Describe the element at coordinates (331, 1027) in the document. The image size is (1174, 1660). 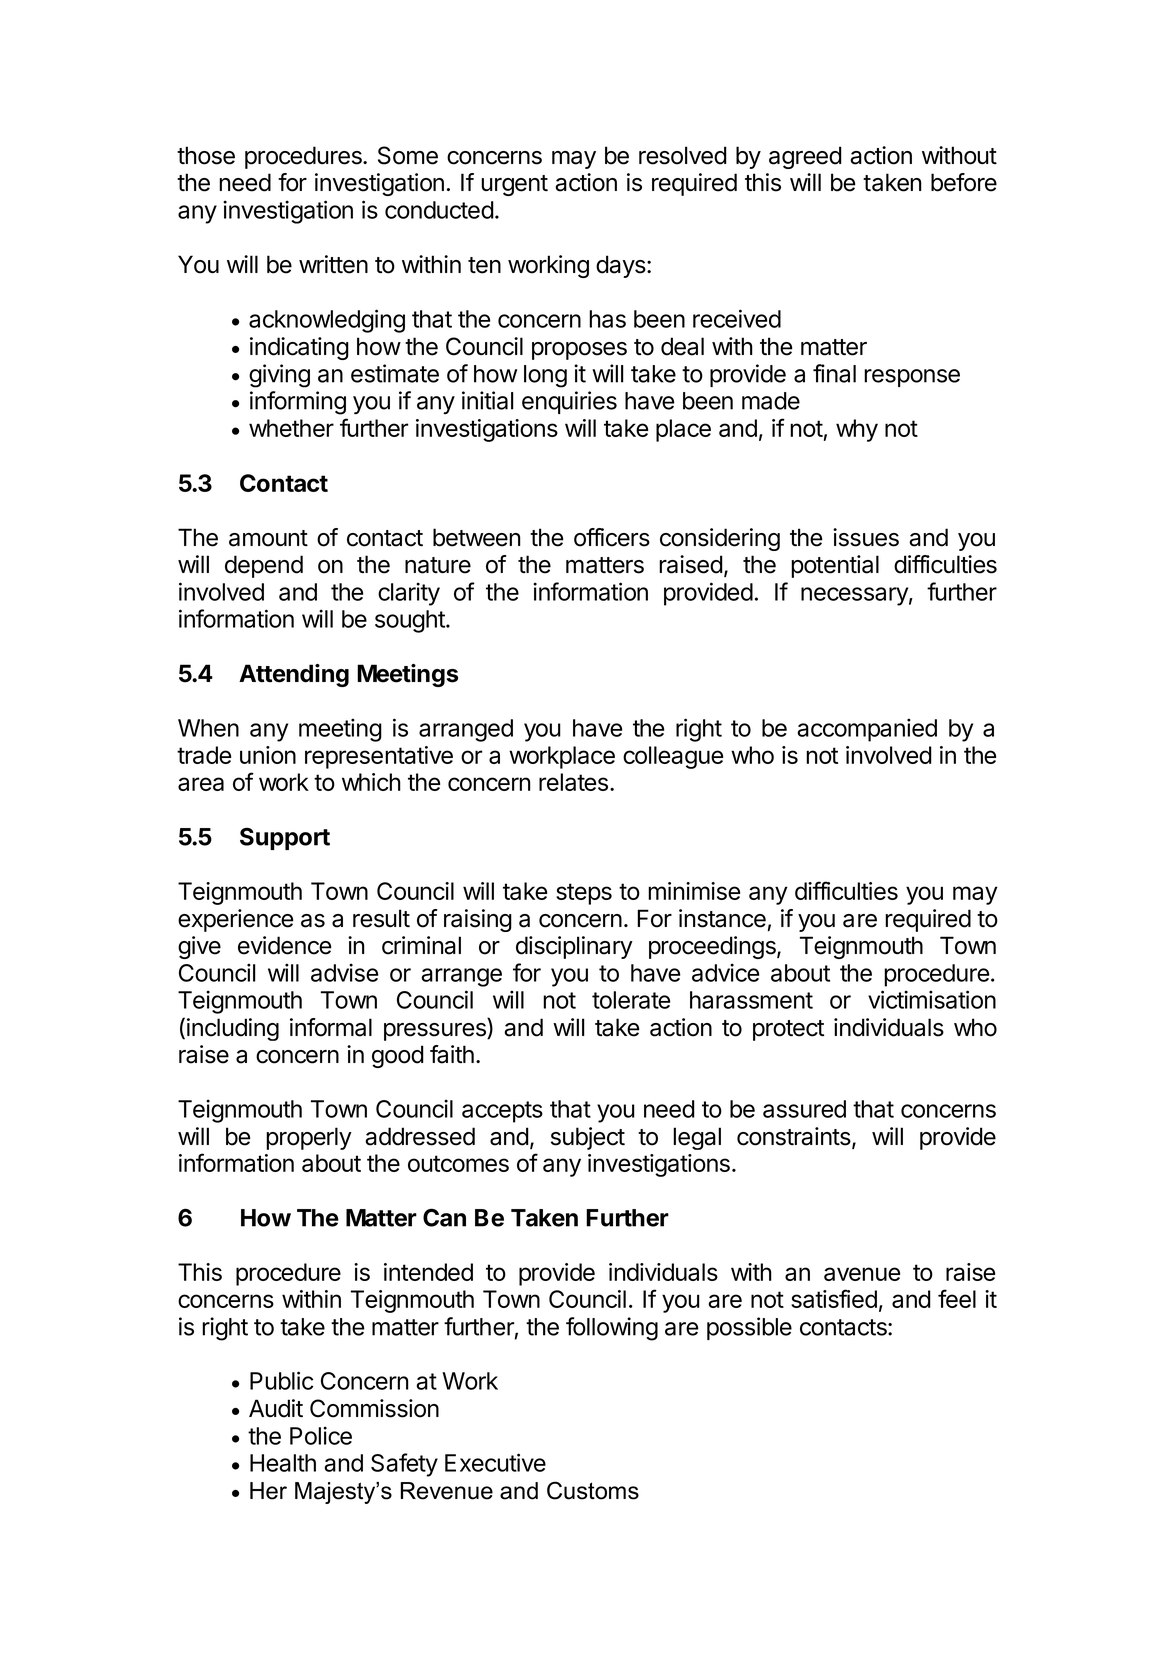
I see `informal` at that location.
